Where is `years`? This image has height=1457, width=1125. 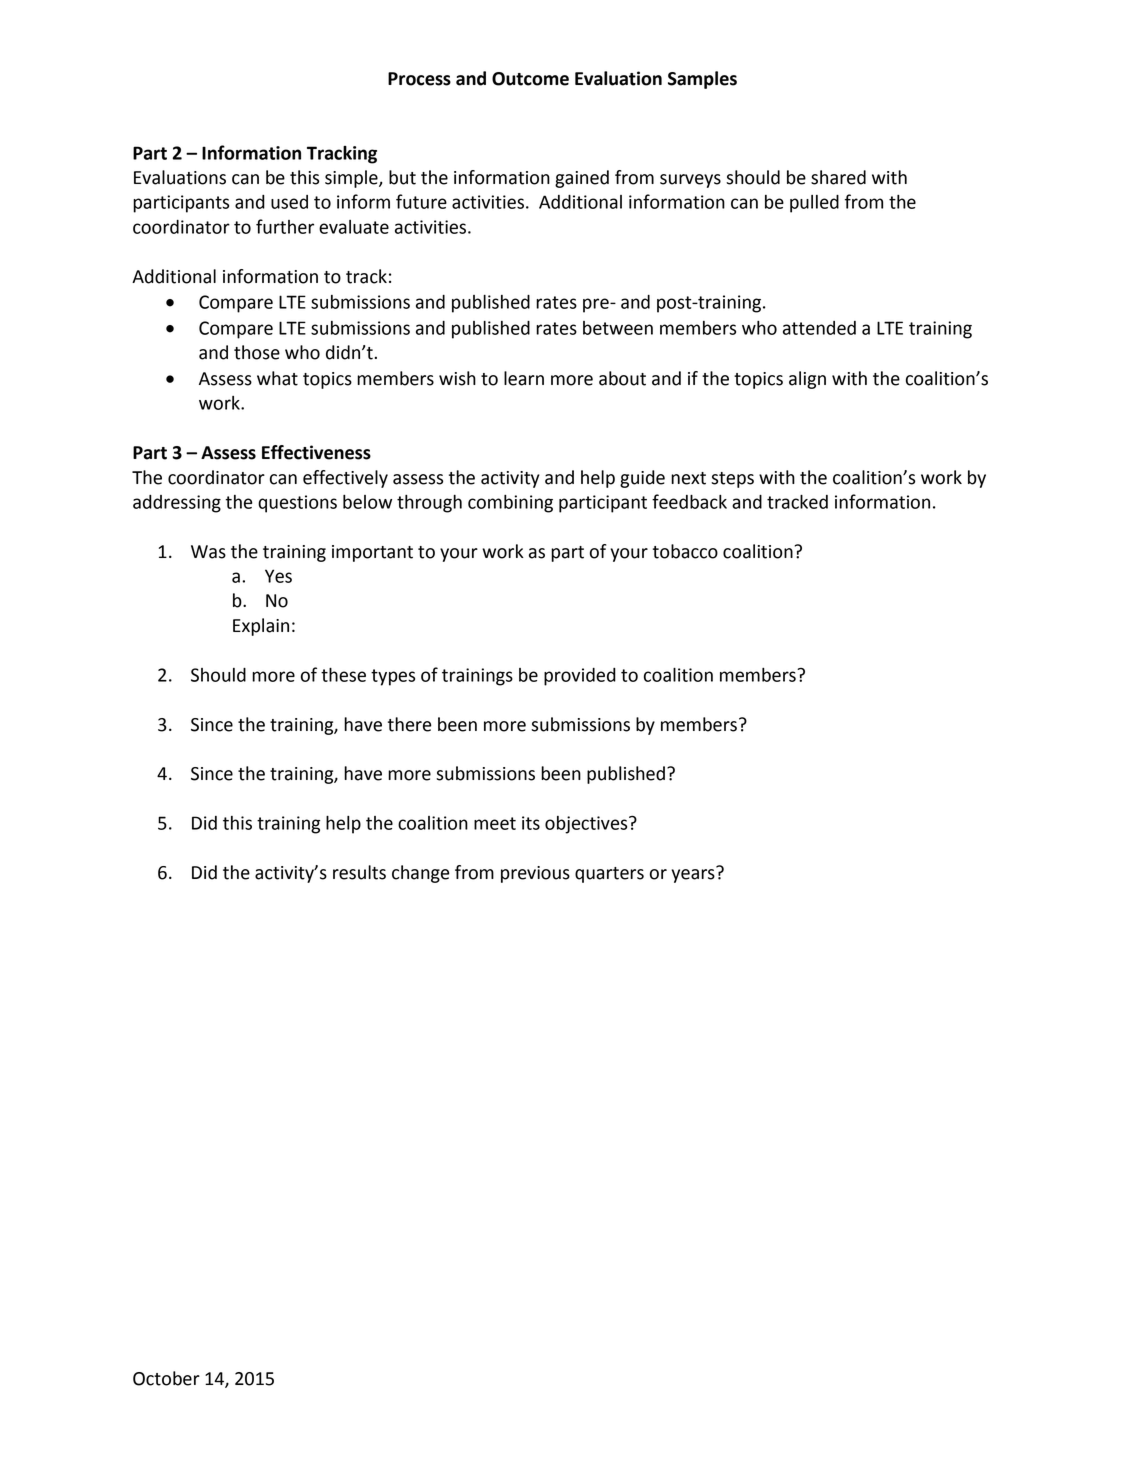
years is located at coordinates (694, 875).
